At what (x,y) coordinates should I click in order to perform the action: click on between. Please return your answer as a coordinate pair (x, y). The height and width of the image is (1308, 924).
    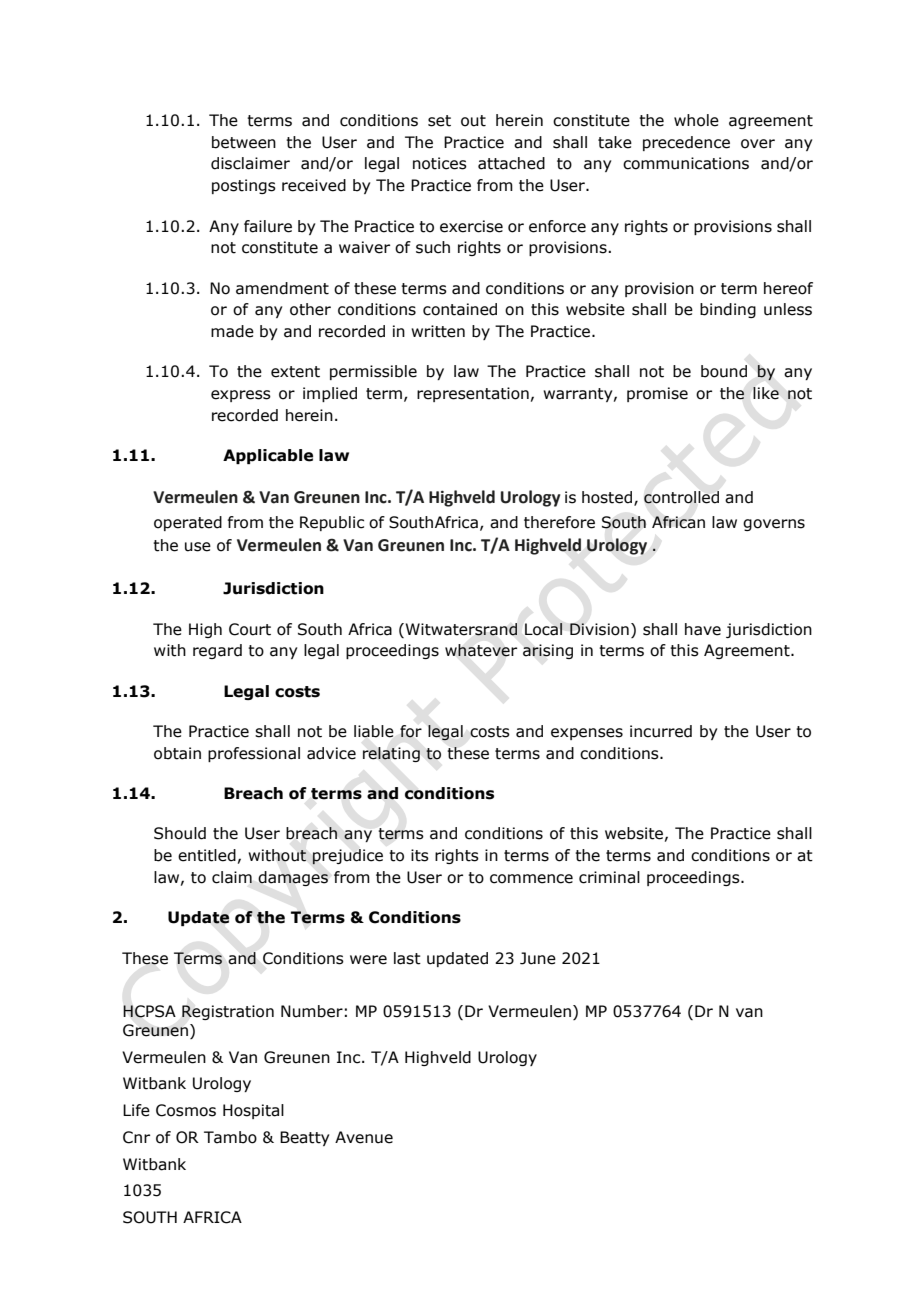
    Looking at the image, I should click on (244, 142).
